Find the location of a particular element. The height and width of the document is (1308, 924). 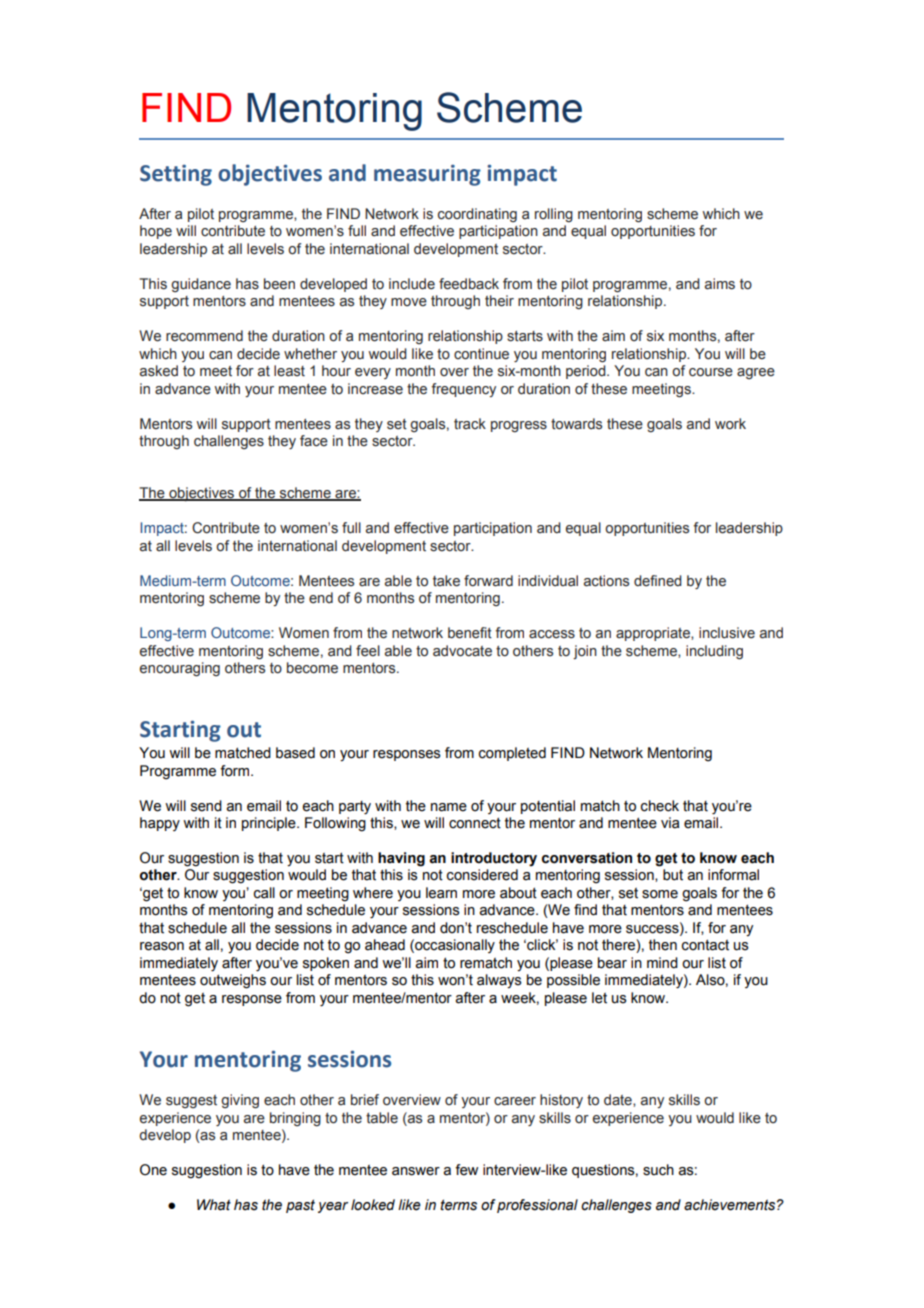

via is located at coordinates (670, 823).
